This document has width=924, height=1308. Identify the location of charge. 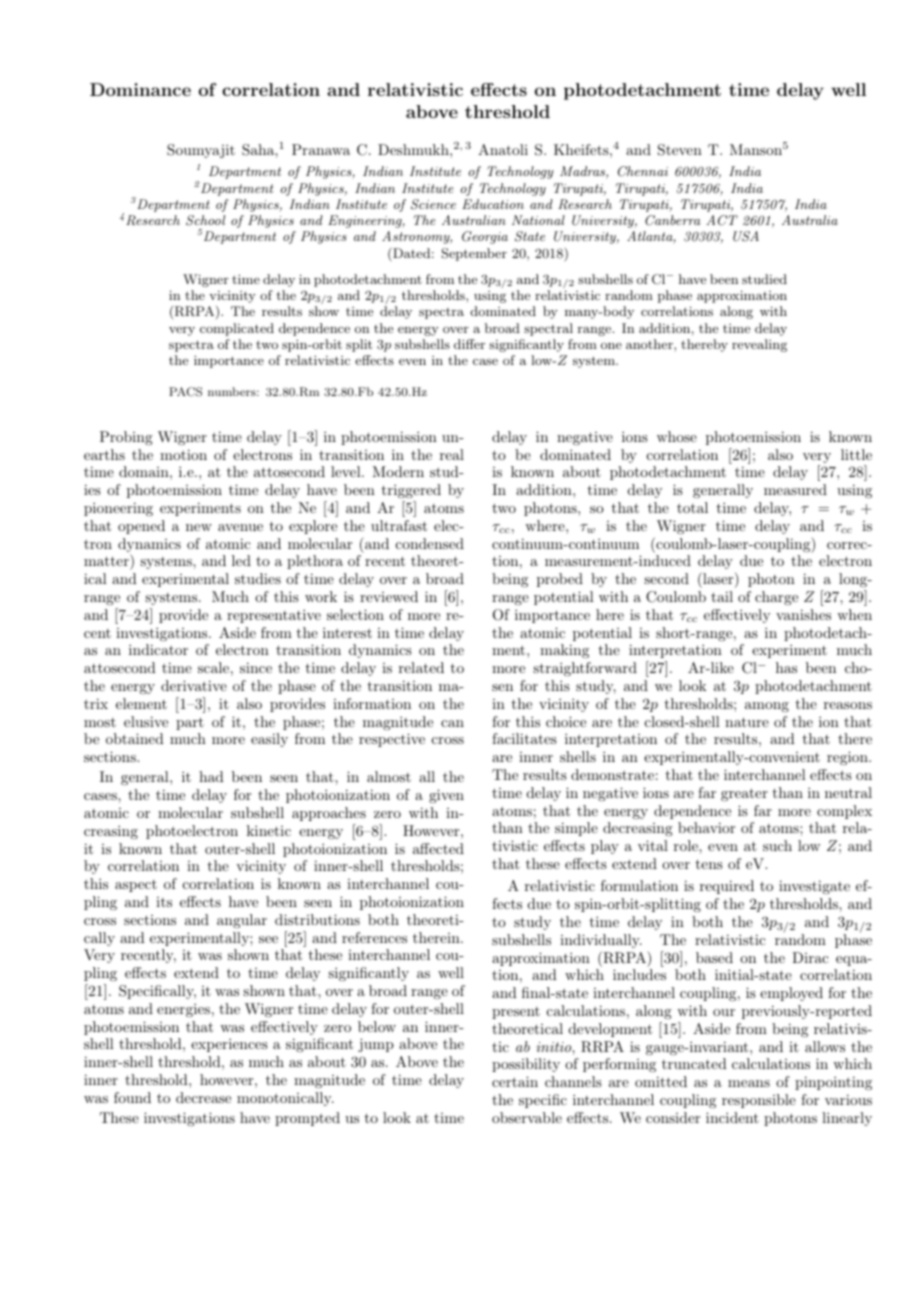
(776, 598).
